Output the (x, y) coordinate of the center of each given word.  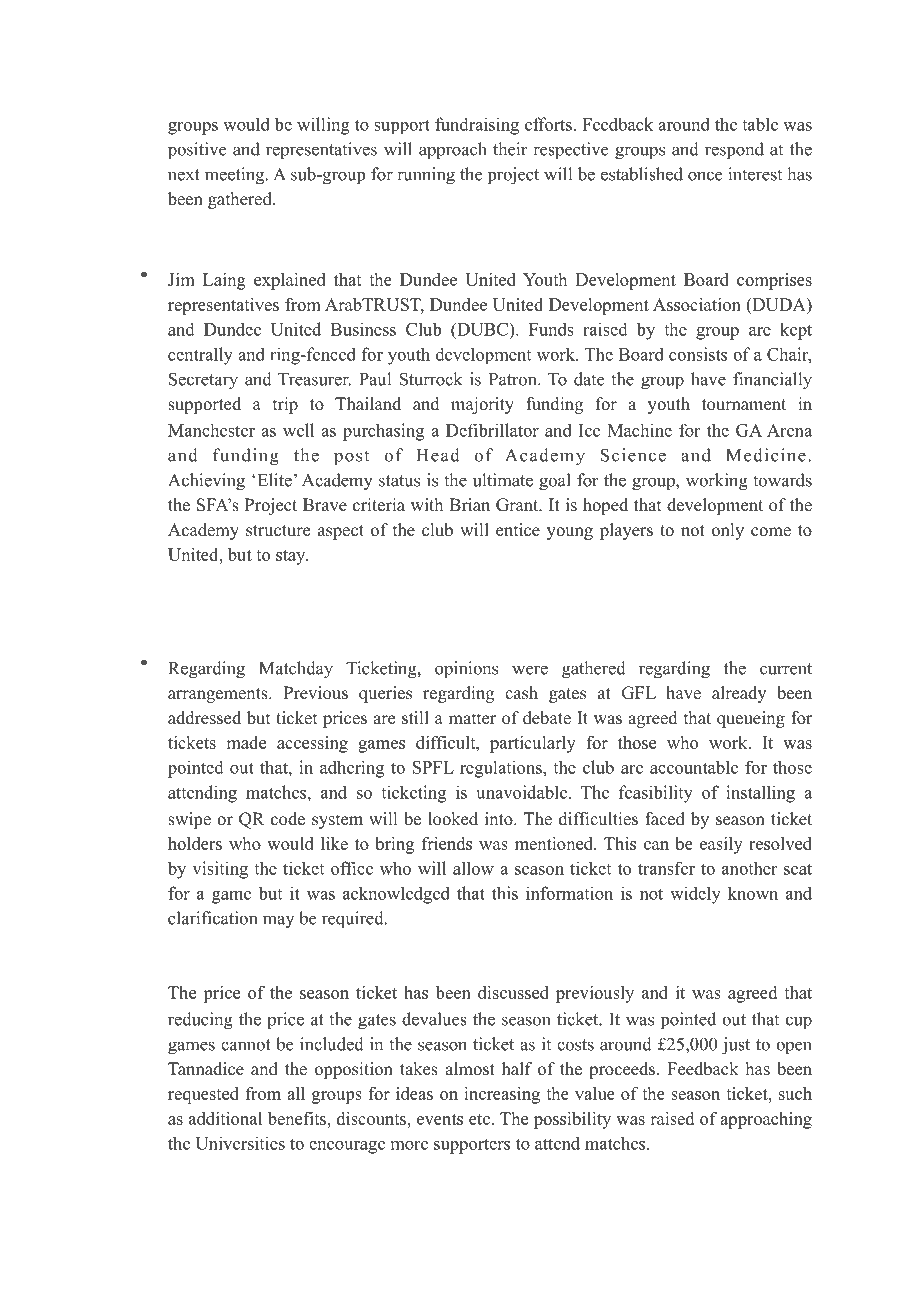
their (510, 149)
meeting (236, 176)
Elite (275, 480)
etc (479, 1119)
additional (225, 1118)
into (500, 819)
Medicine (766, 455)
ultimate (503, 480)
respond (734, 150)
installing (760, 794)
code (288, 819)
